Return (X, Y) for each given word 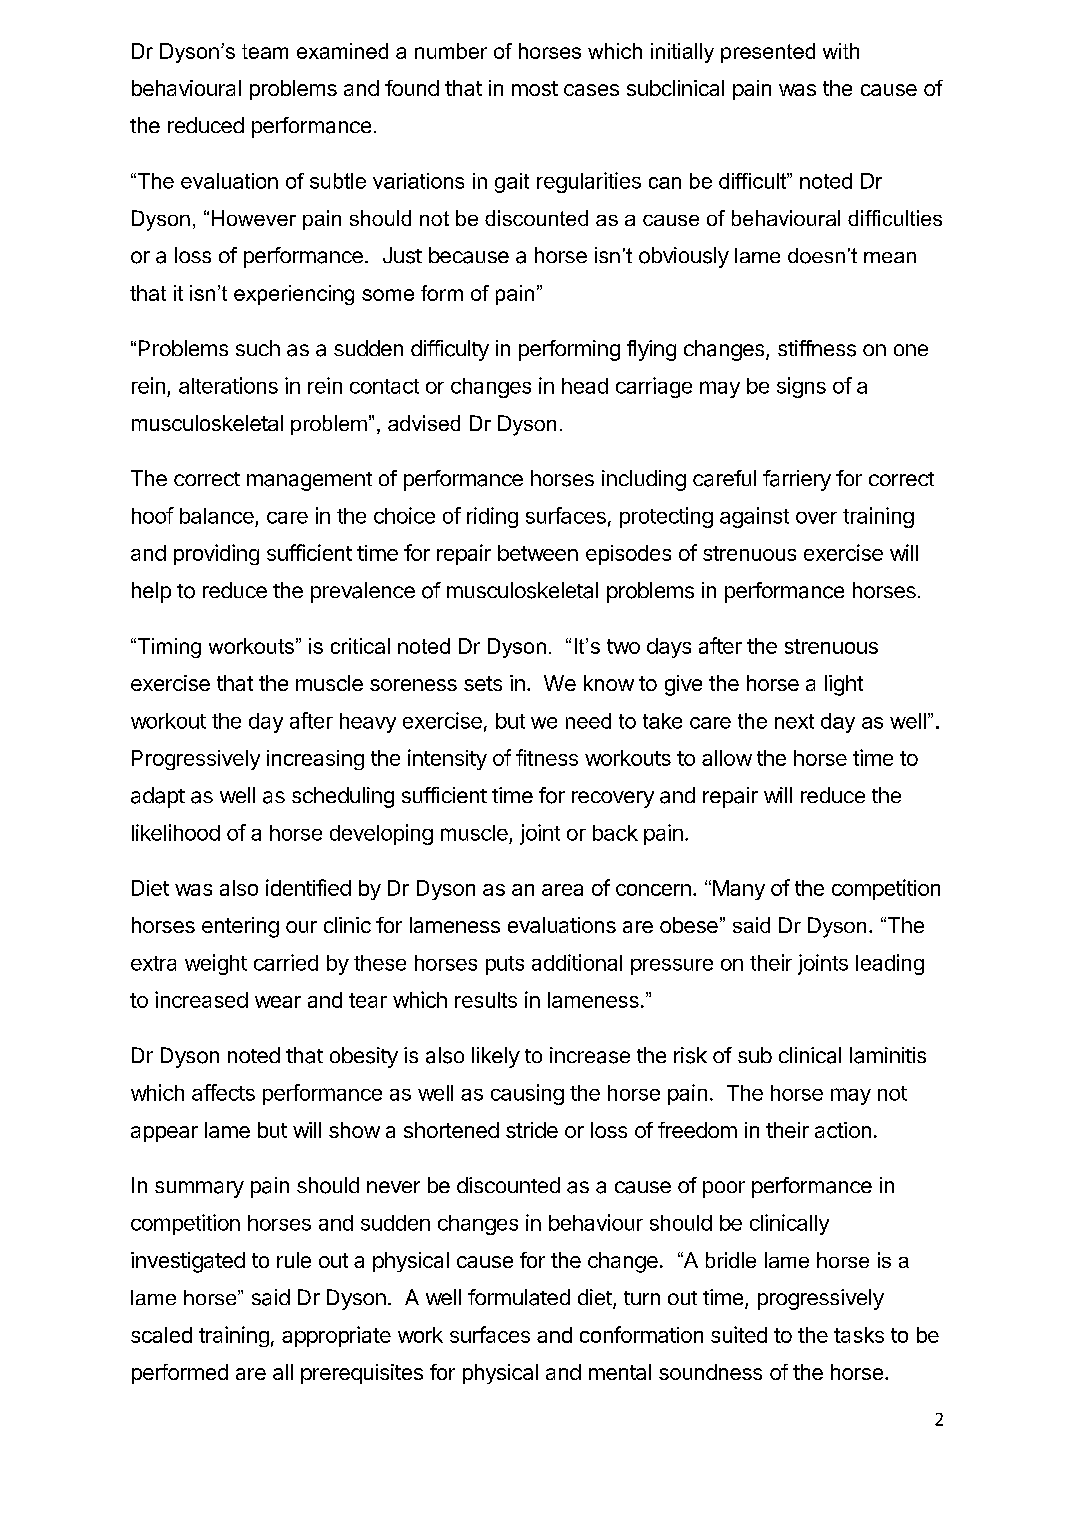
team (265, 51)
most (535, 88)
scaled (161, 1335)
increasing (315, 760)
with (841, 51)
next (794, 721)
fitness (547, 757)
